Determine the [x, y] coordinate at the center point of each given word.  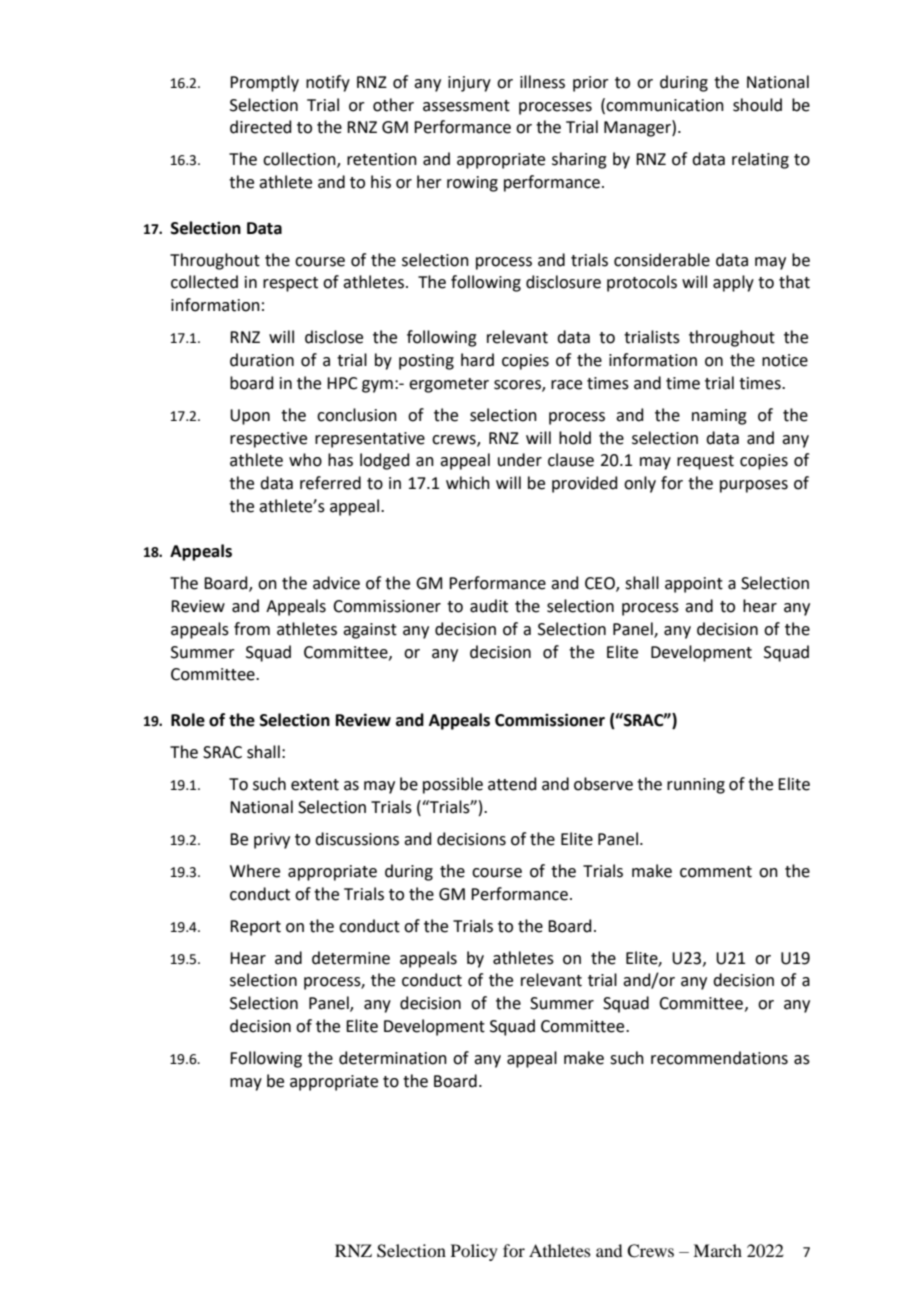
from [252, 629]
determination [393, 1058]
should [757, 105]
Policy [474, 1252]
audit [489, 606]
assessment [466, 106]
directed [261, 127]
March [717, 1250]
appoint [694, 585]
